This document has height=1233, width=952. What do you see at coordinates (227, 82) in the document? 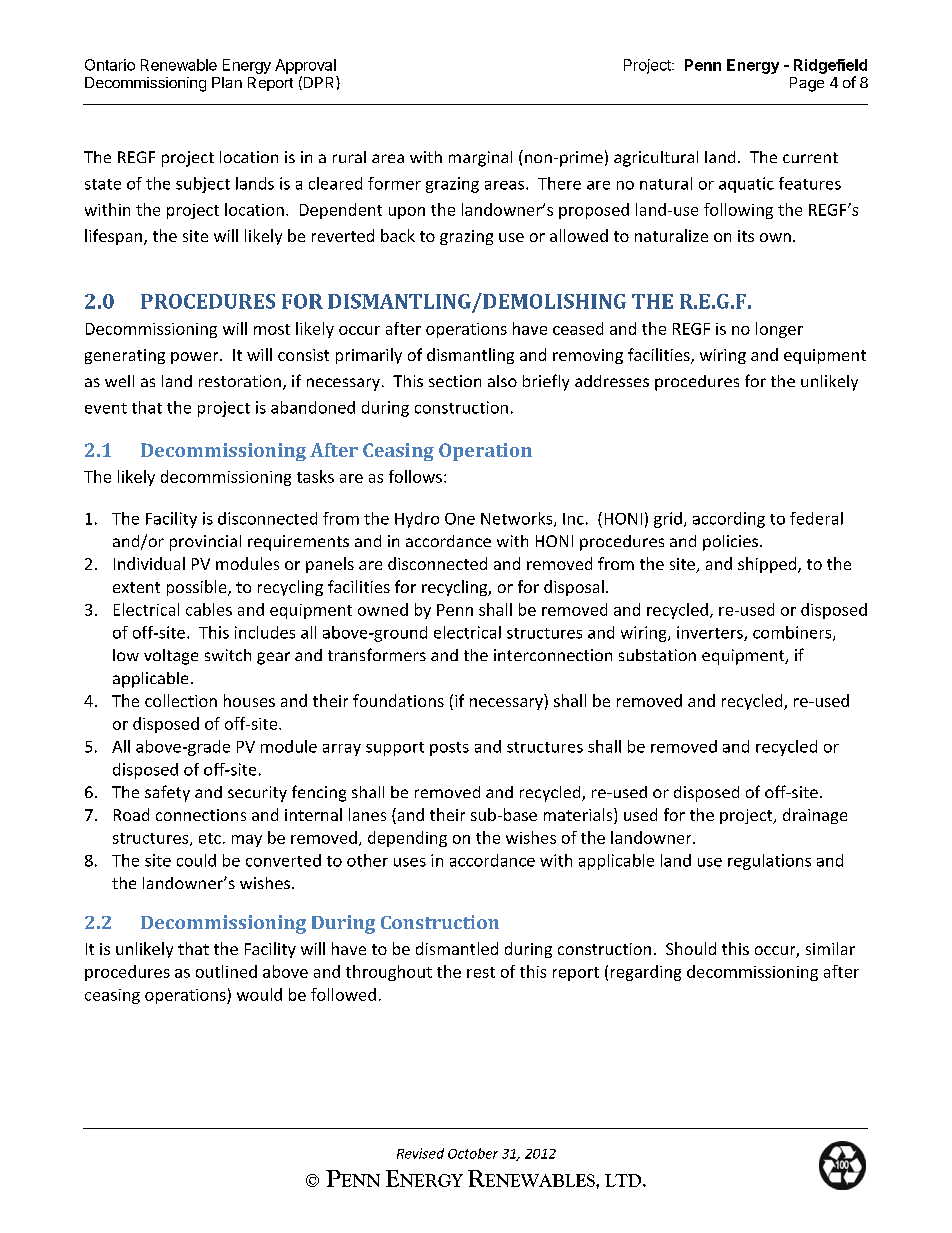
I see `Plan` at bounding box center [227, 82].
